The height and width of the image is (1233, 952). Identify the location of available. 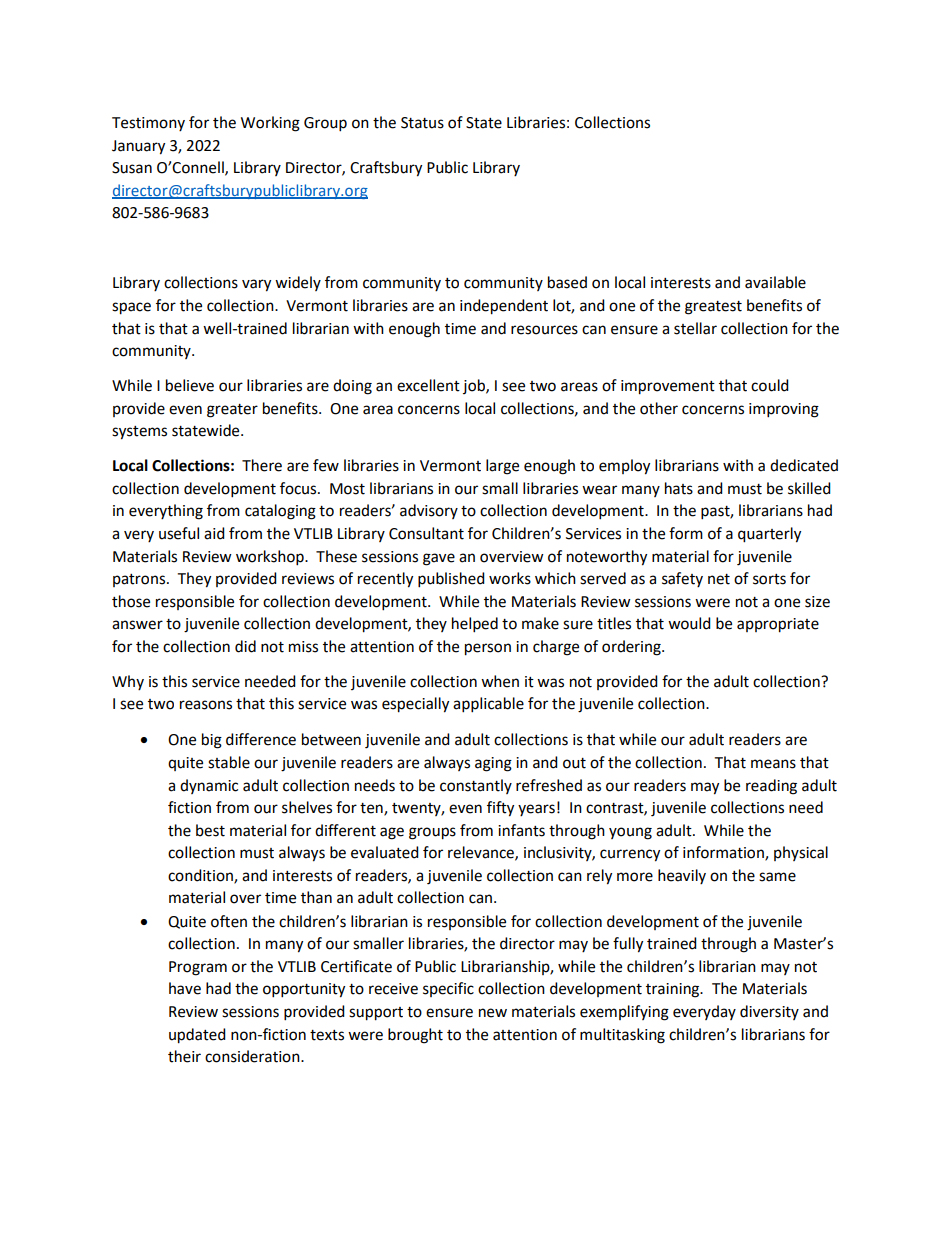
(775, 282).
